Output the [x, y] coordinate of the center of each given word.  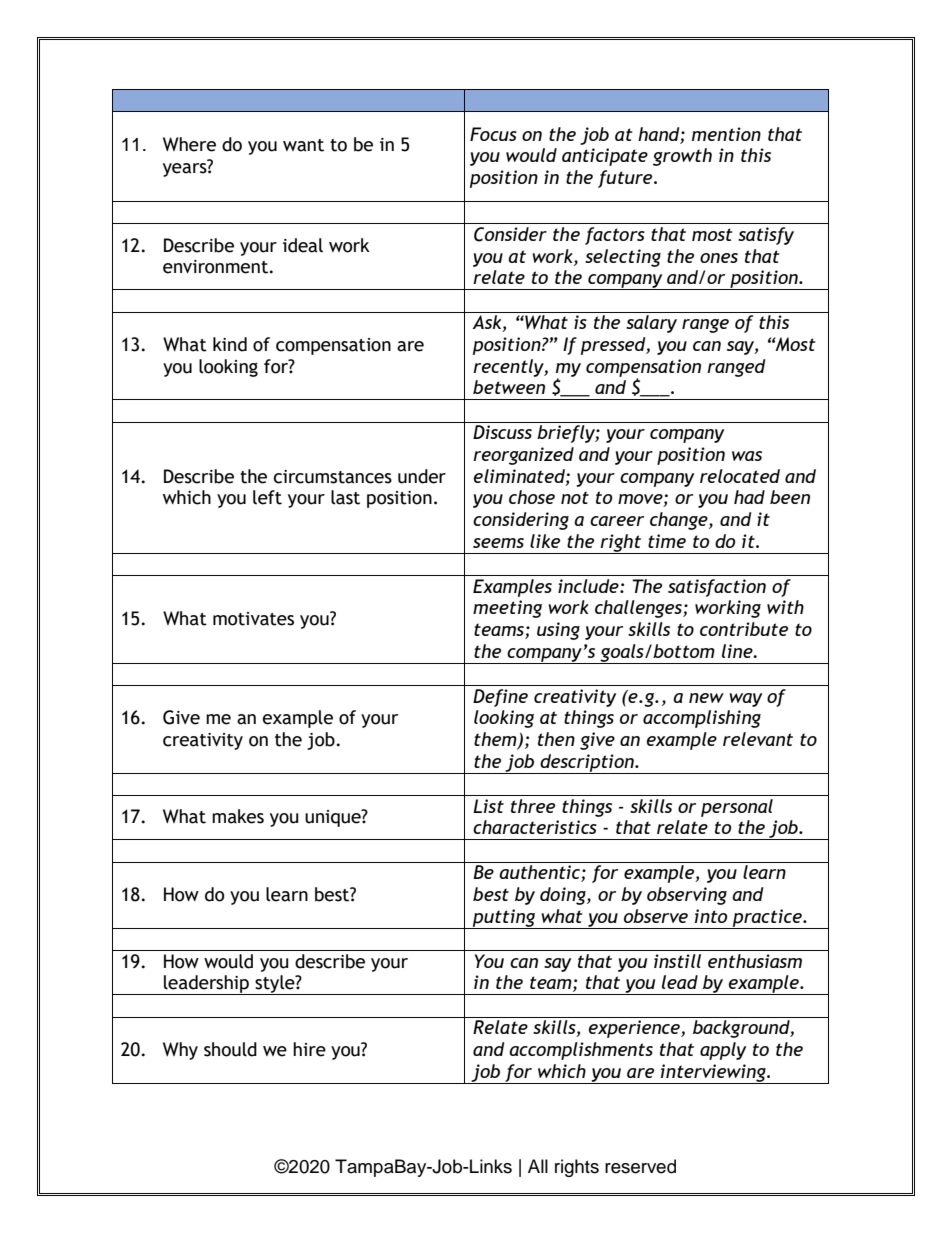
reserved [640, 1166]
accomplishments [581, 1051]
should [230, 1049]
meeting [507, 609]
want [303, 145]
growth [682, 157]
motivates [253, 619]
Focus [493, 134]
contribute [744, 629]
